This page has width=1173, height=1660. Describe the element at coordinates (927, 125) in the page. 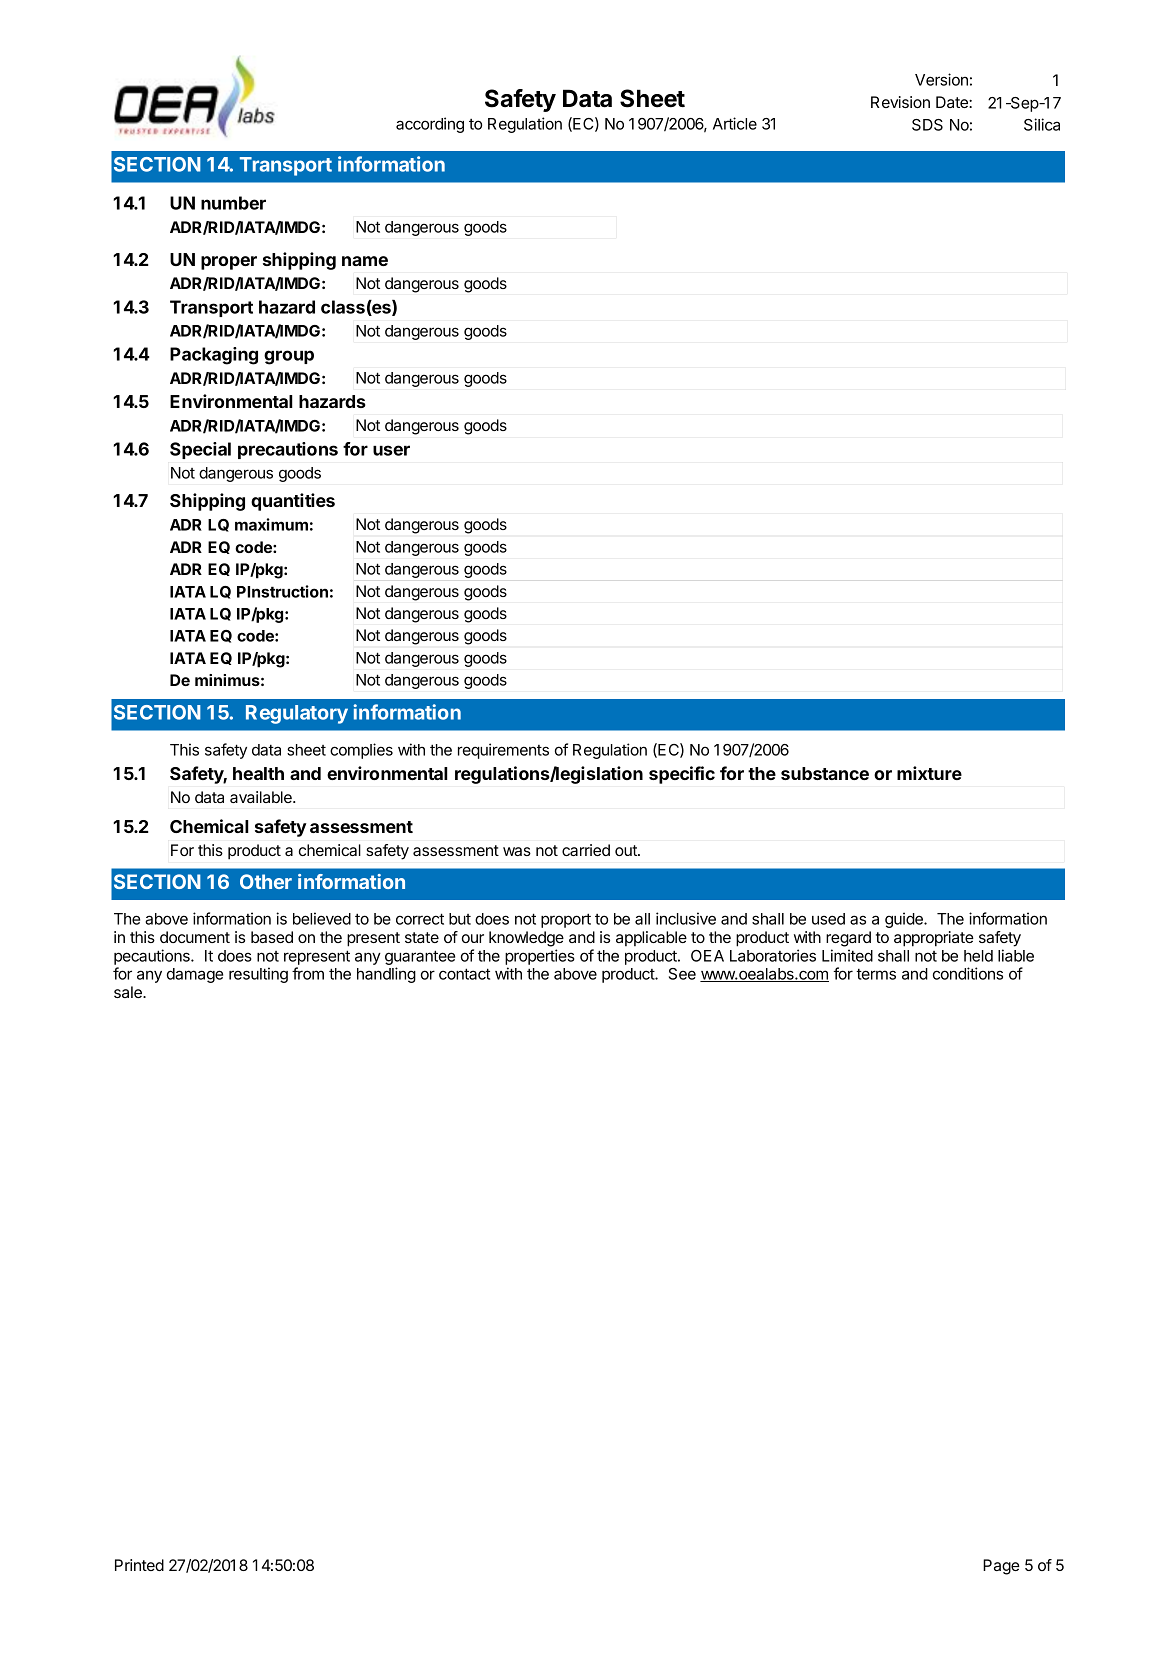

I see `SDS` at that location.
